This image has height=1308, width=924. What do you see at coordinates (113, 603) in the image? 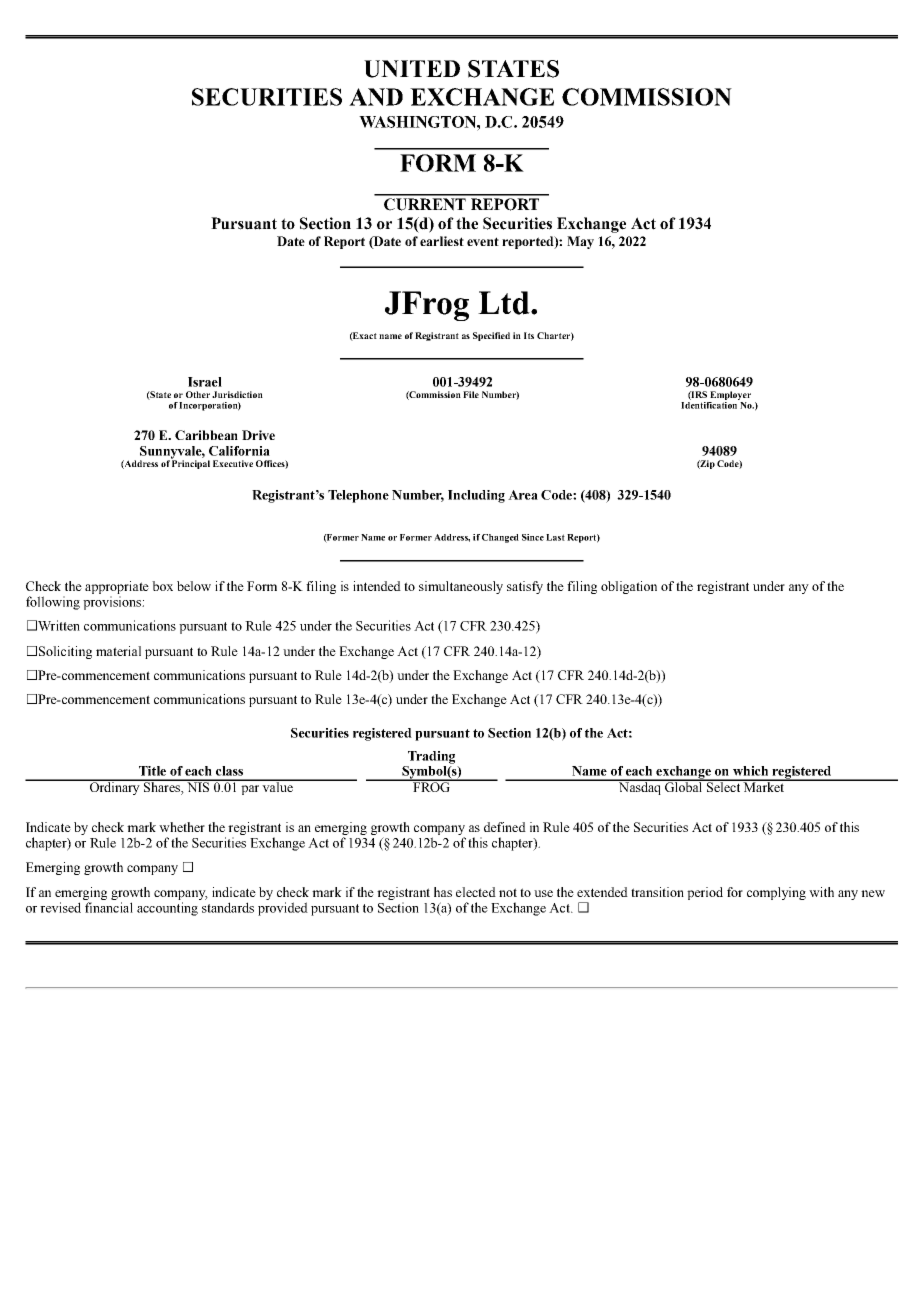
I see `provisions` at bounding box center [113, 603].
